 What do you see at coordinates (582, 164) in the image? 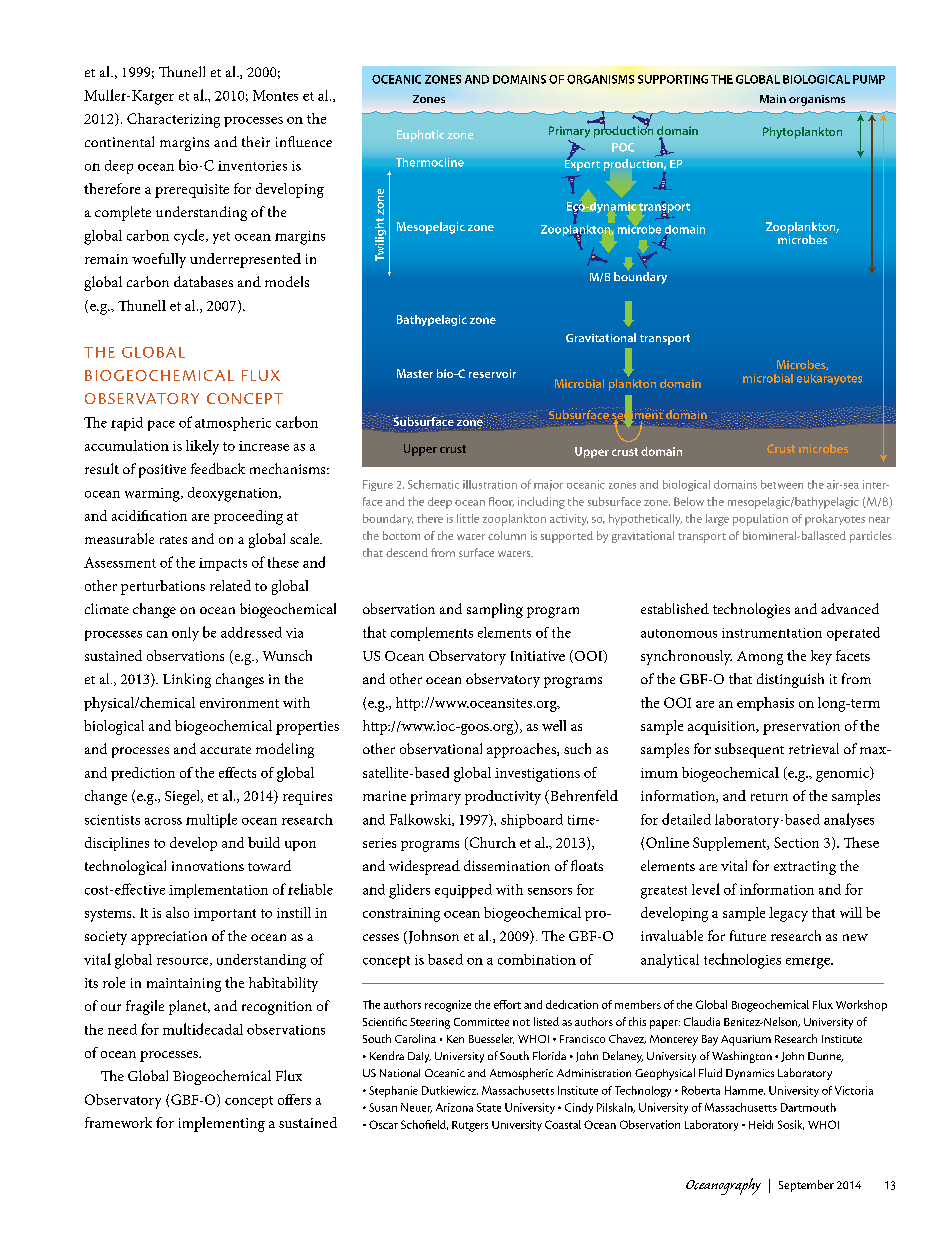
I see `Export` at bounding box center [582, 164].
